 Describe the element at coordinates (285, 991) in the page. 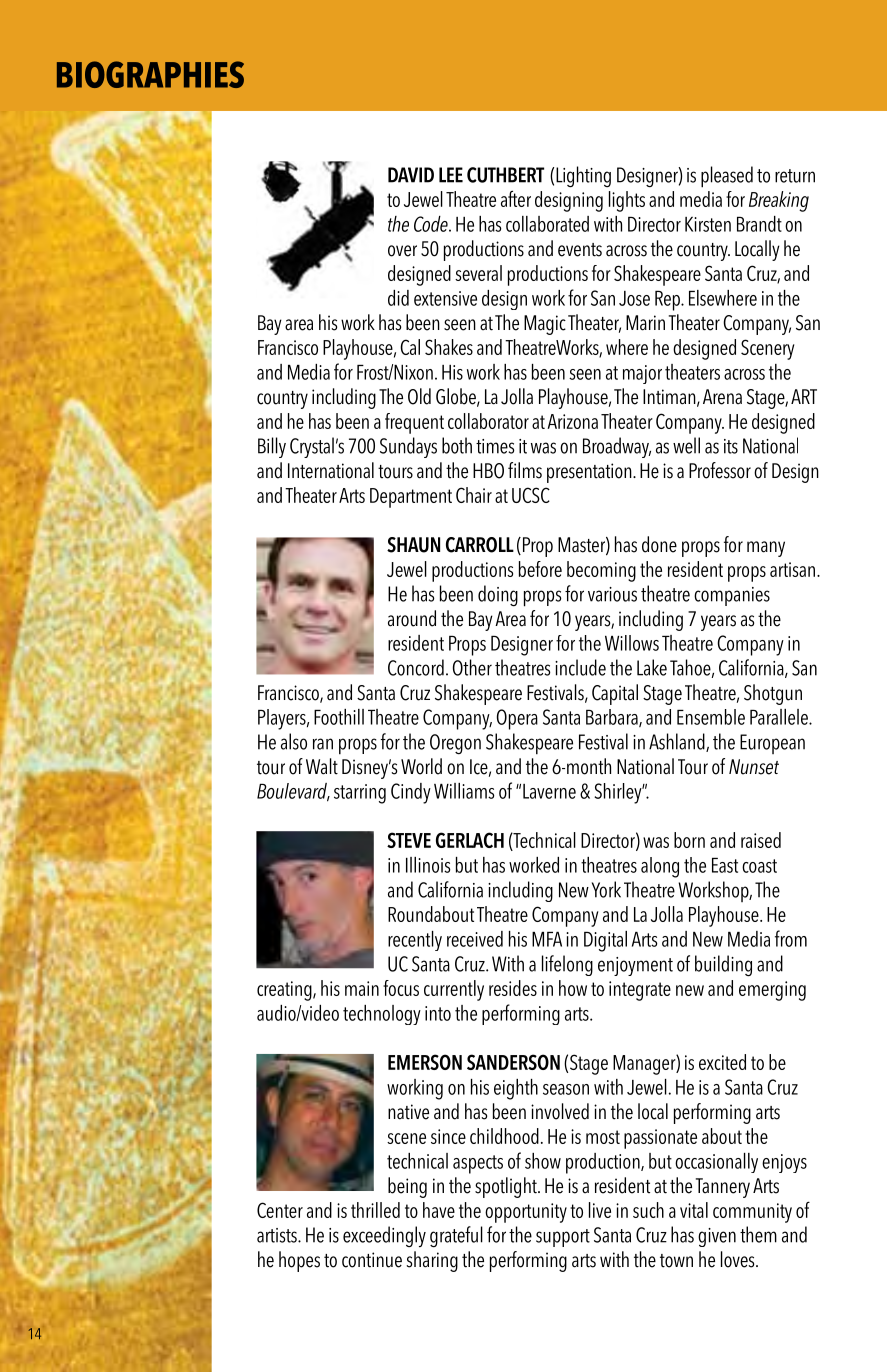

I see `creating` at that location.
